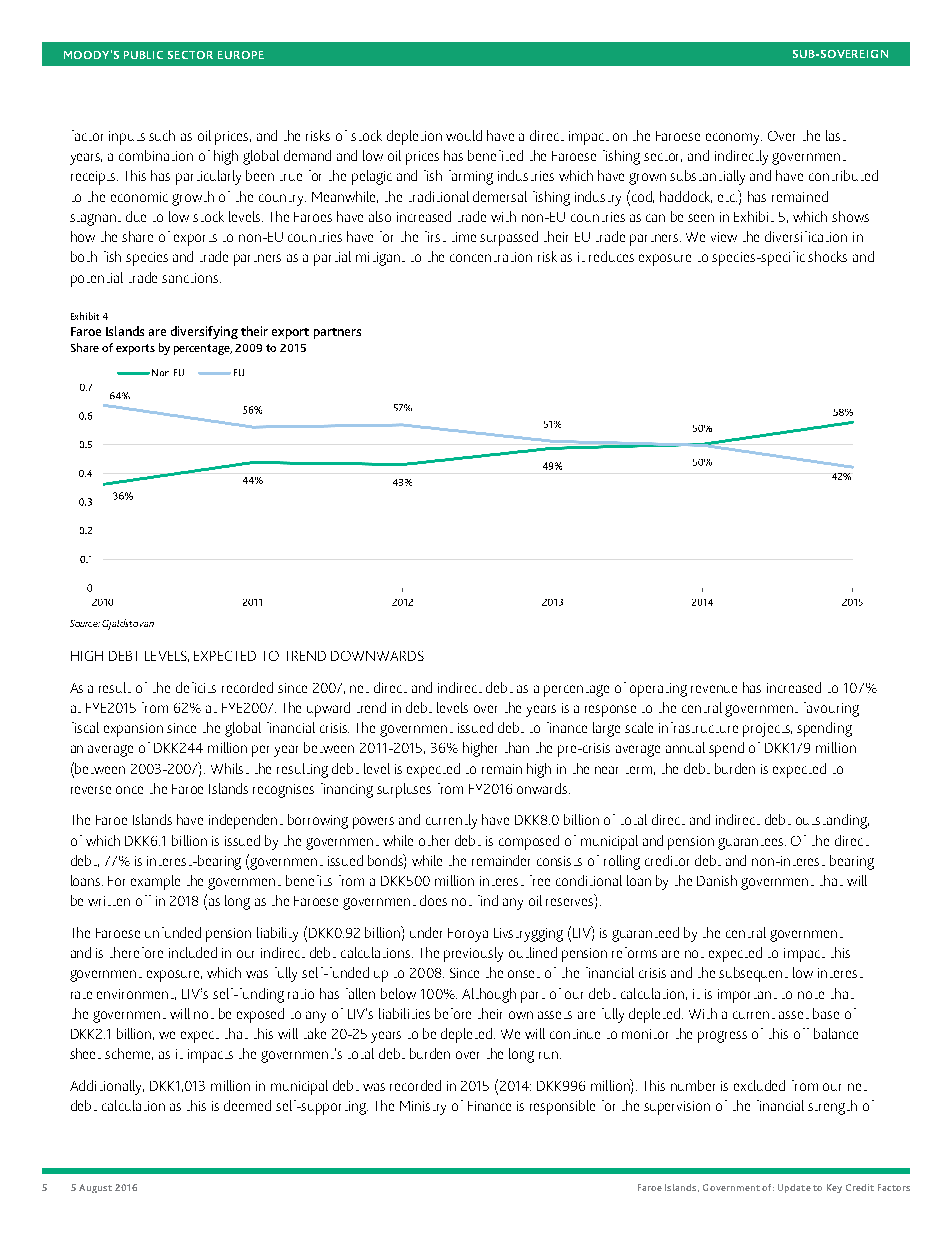 The width and height of the document is (952, 1233). I want to click on Source, so click(85, 623).
